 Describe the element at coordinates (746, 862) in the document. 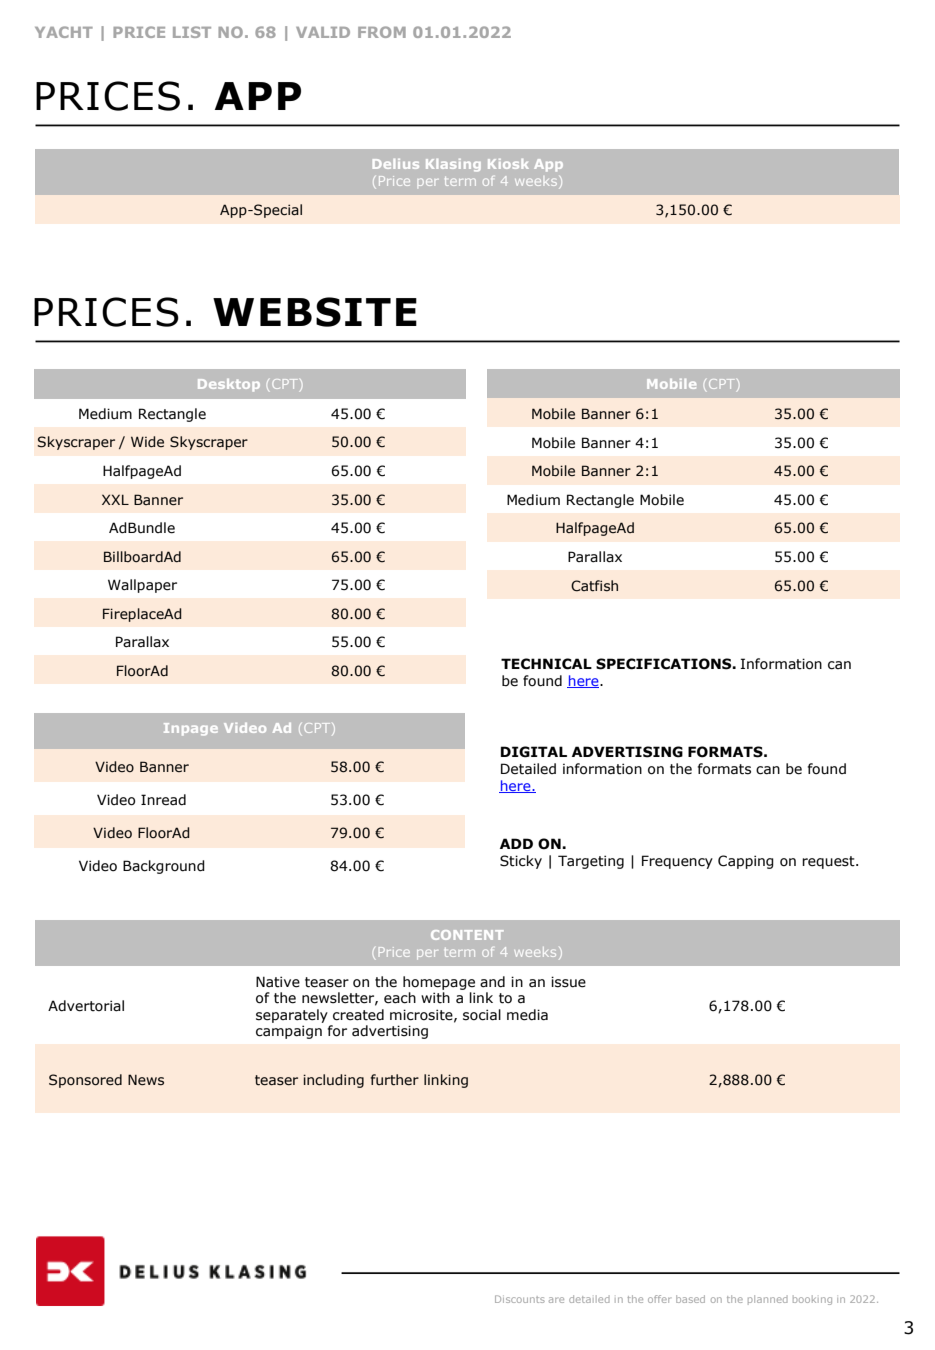

I see `Capping` at that location.
